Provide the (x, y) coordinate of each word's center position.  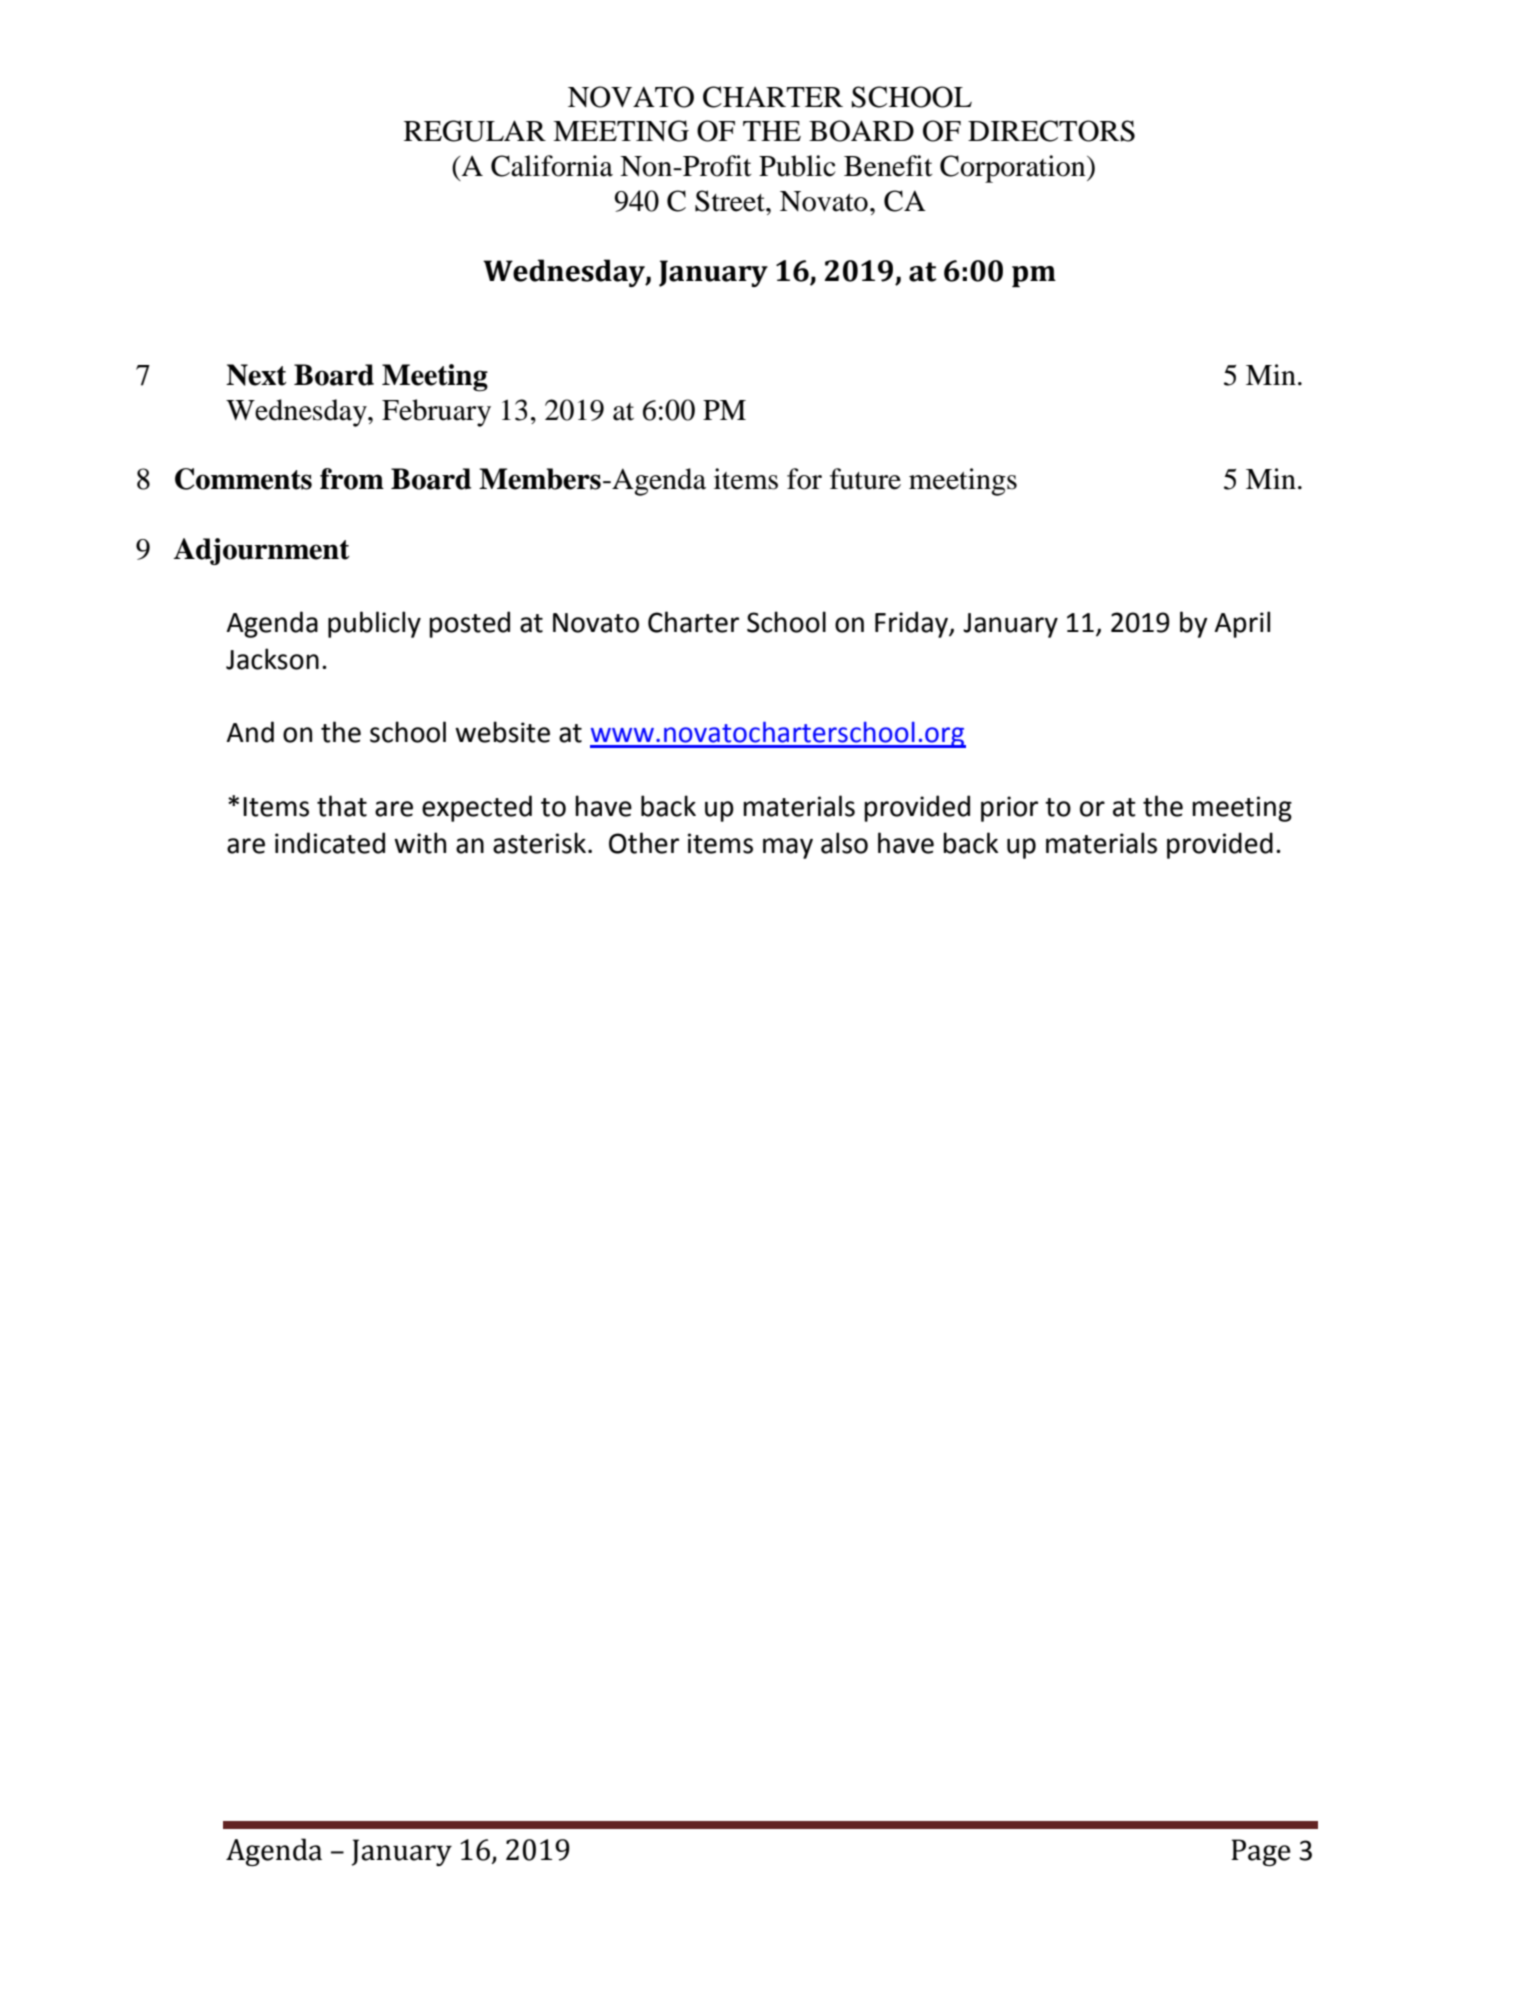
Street (731, 201)
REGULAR (475, 131)
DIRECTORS (1051, 131)
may (788, 848)
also (844, 843)
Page (1261, 1852)
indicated (330, 843)
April (1242, 624)
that (342, 806)
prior (1009, 809)
